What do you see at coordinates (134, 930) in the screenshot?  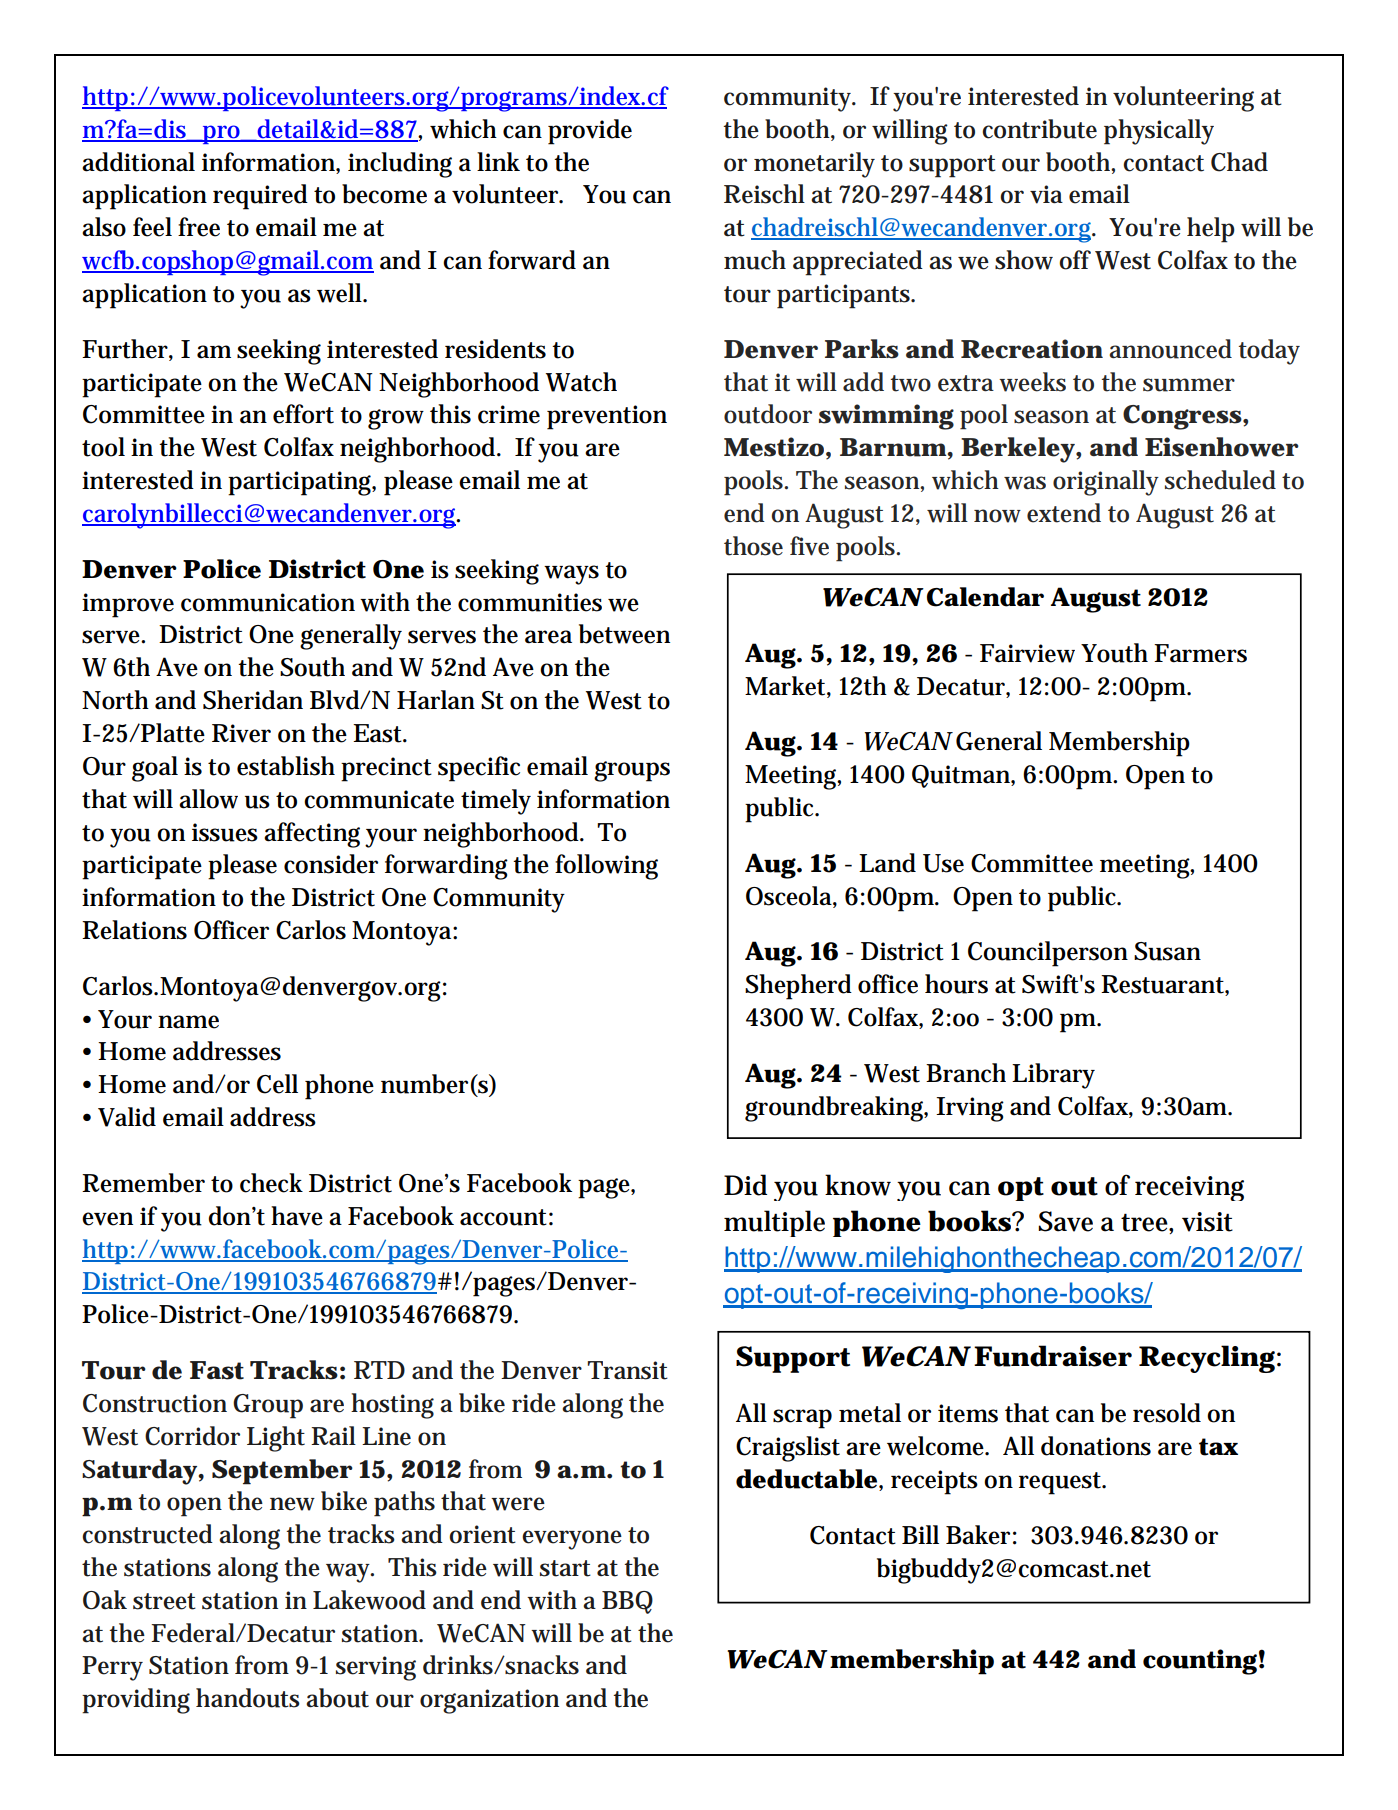 I see `Relations` at bounding box center [134, 930].
